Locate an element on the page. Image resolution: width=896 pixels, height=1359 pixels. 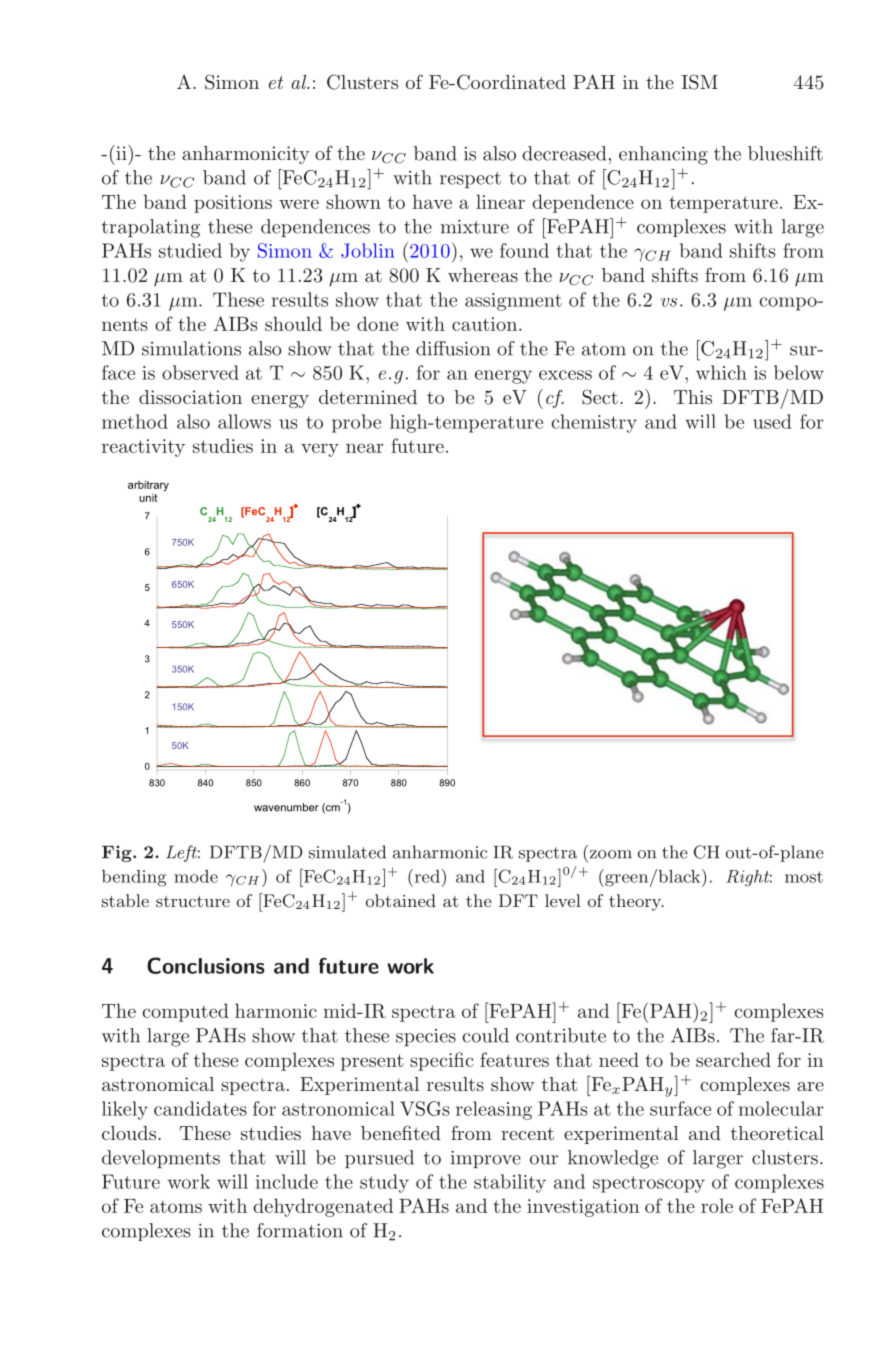
developments is located at coordinates (161, 1159).
